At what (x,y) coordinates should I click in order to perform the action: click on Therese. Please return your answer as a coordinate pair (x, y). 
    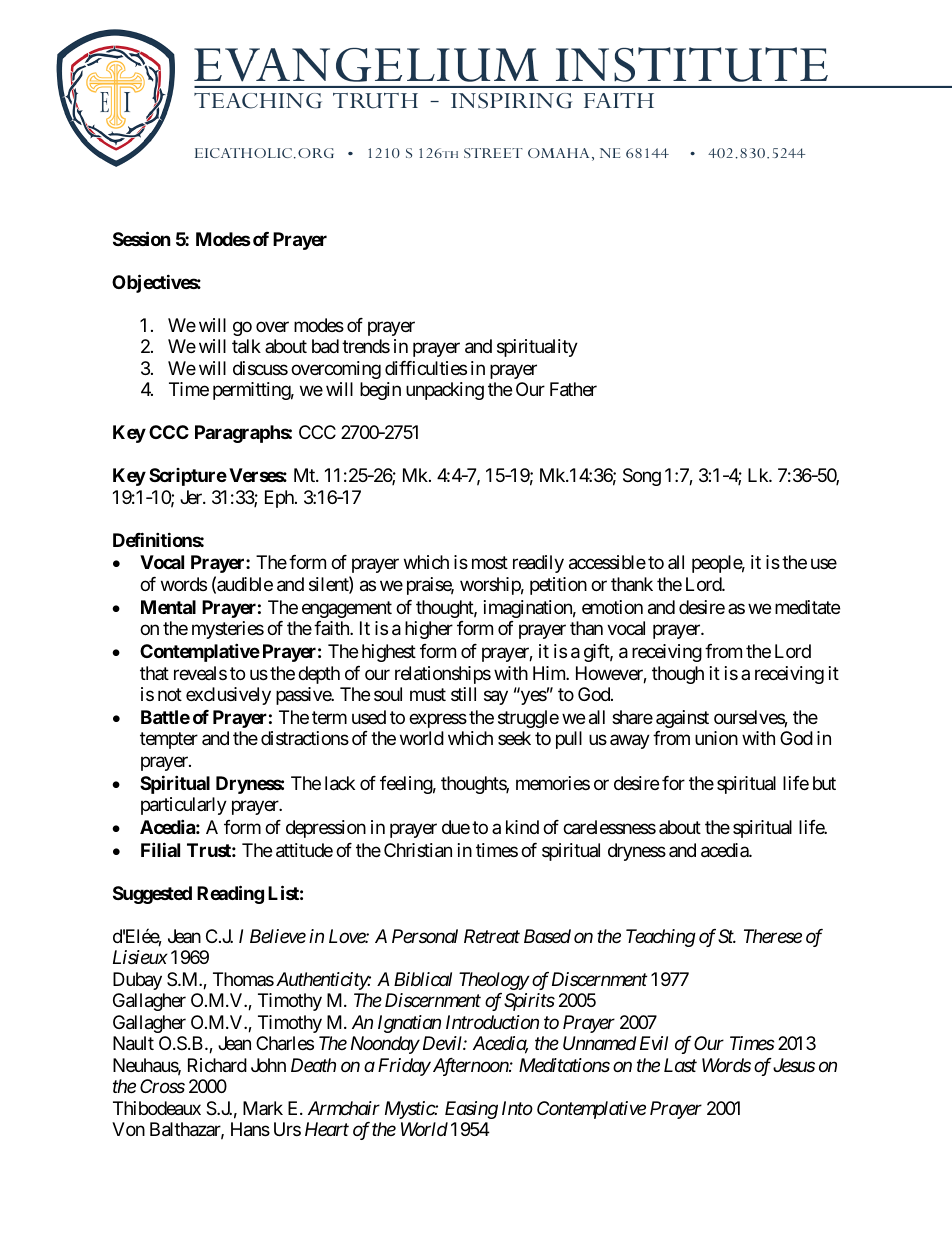
    Looking at the image, I should click on (773, 936).
